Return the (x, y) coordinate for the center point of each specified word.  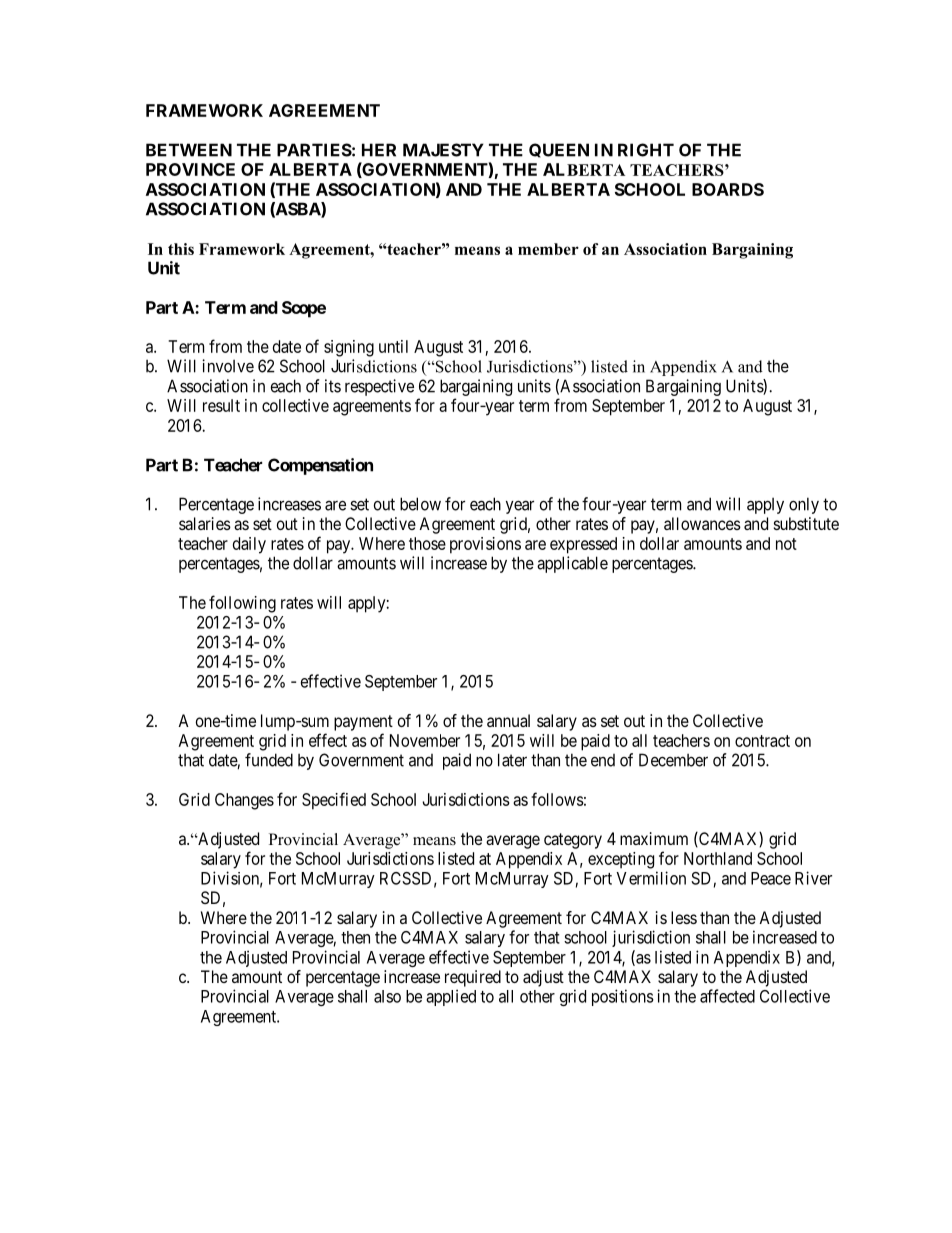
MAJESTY (443, 150)
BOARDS (728, 189)
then (355, 937)
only (804, 505)
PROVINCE (190, 169)
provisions (485, 545)
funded (269, 760)
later (512, 760)
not (786, 544)
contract (762, 741)
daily (249, 545)
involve (228, 366)
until (393, 346)
